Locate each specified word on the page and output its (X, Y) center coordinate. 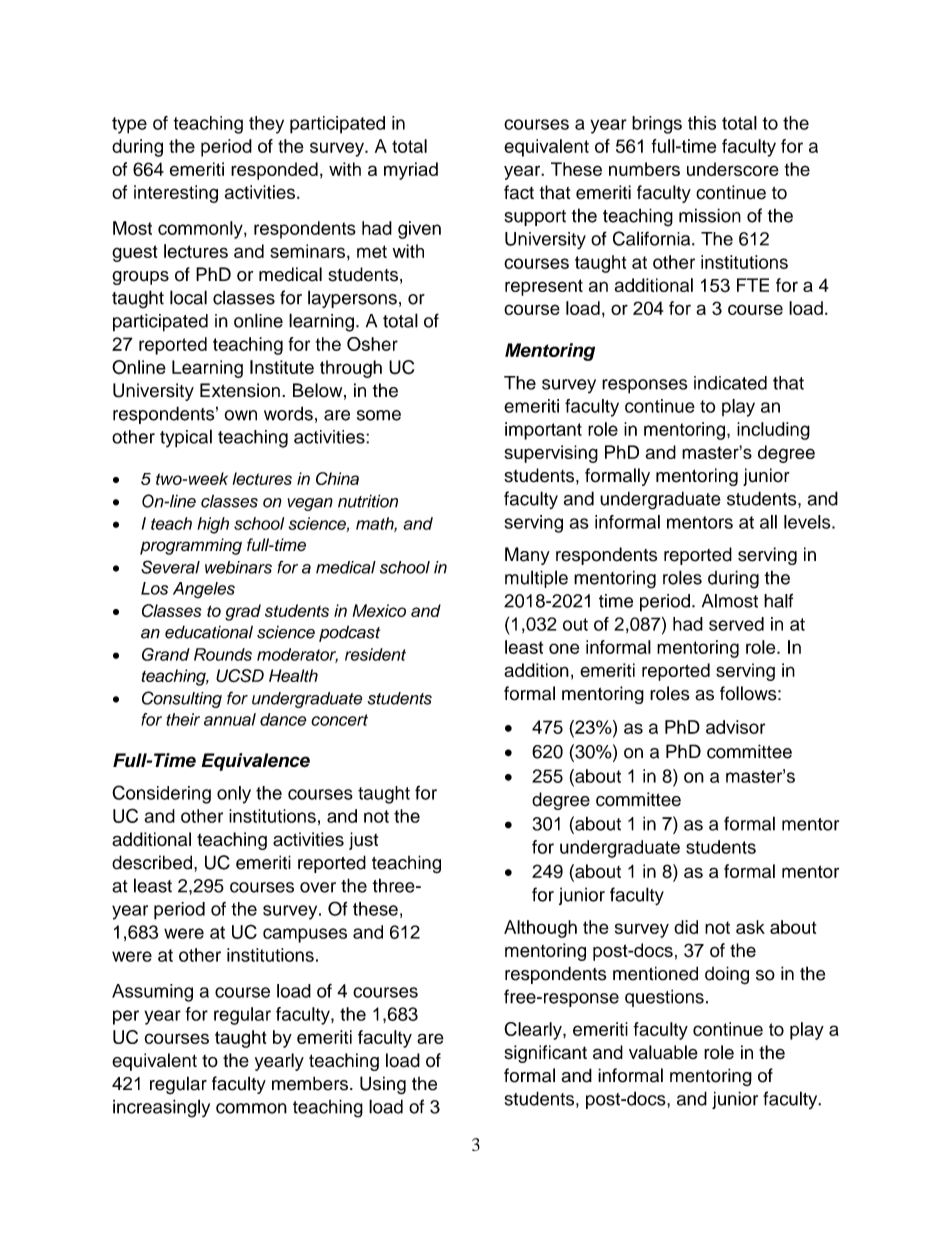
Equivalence (255, 762)
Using (383, 1085)
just (363, 841)
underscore (733, 169)
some (379, 415)
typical (186, 438)
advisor (735, 727)
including (773, 431)
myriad (411, 171)
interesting (176, 194)
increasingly (161, 1108)
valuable (663, 1052)
